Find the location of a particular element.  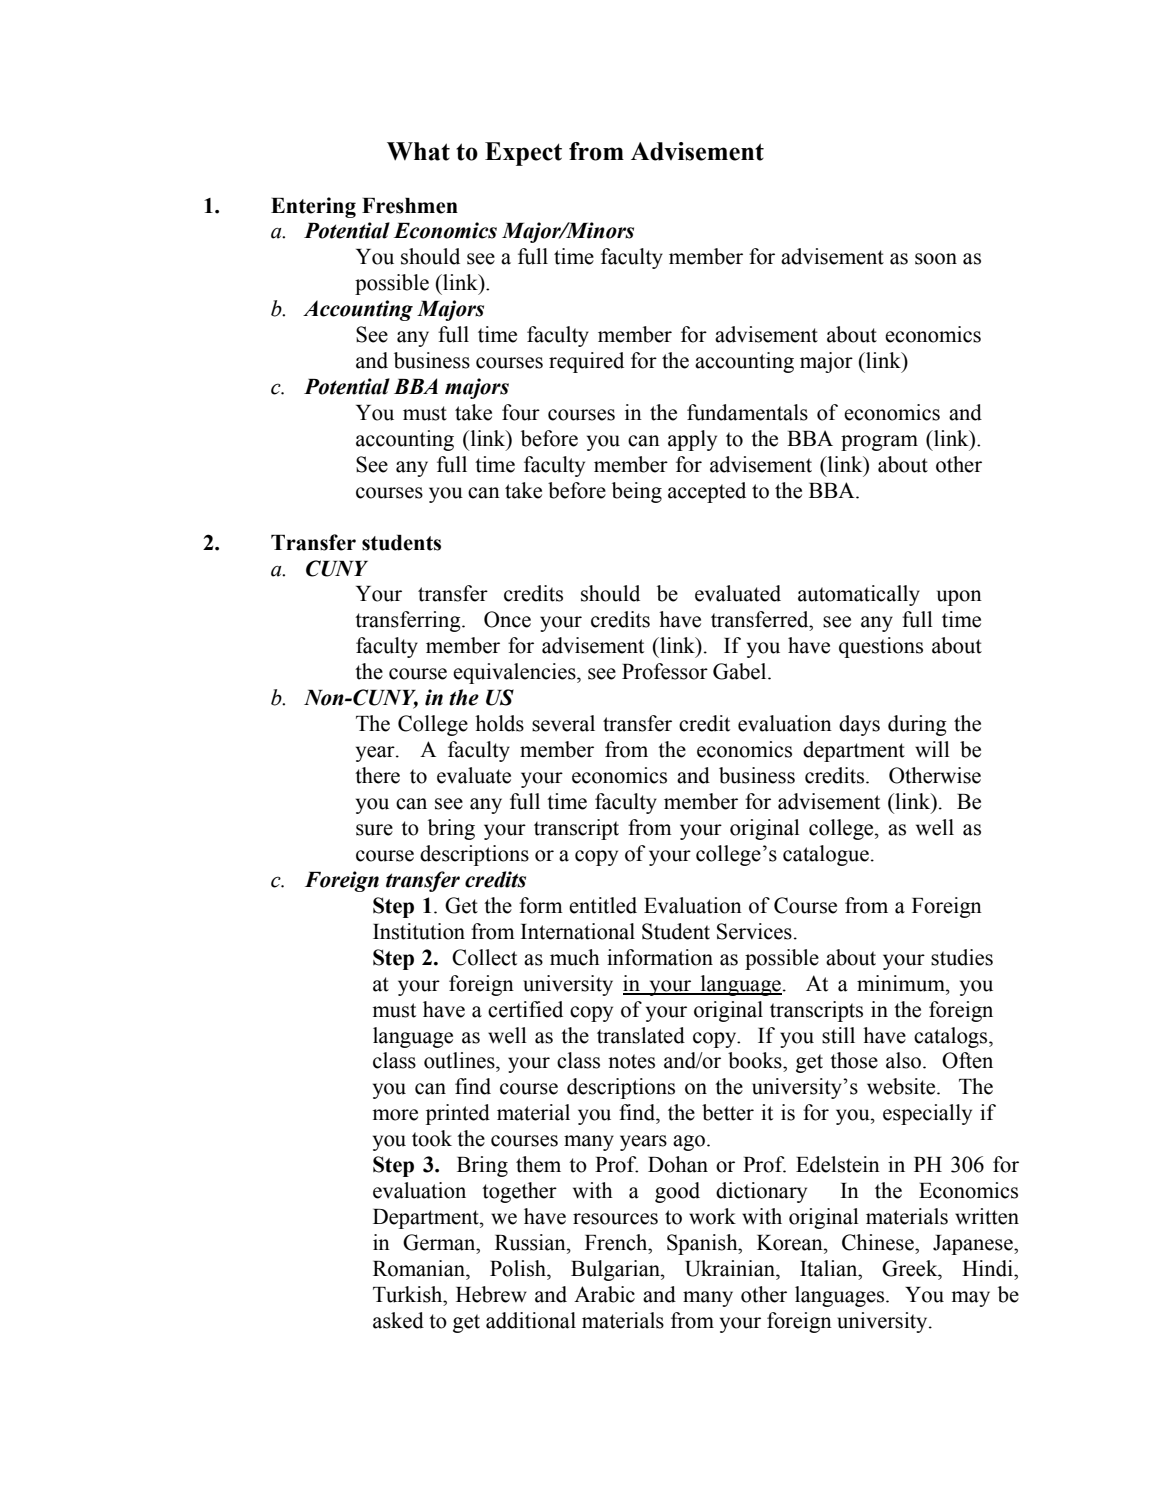

there is located at coordinates (377, 775).
